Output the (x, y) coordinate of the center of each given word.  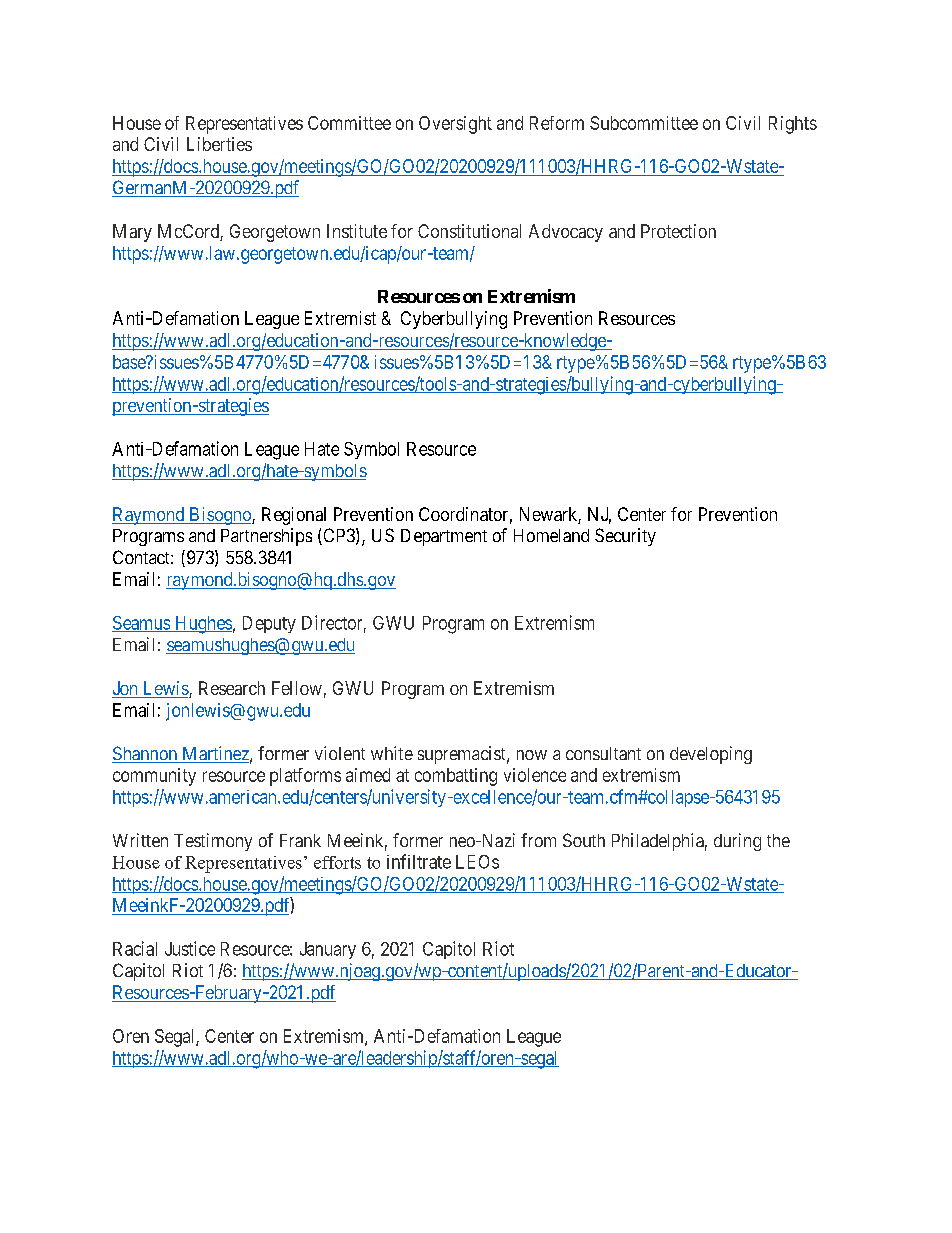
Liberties (219, 144)
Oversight (455, 125)
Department (444, 537)
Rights (793, 125)
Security (625, 537)
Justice (190, 948)
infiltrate (419, 861)
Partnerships (266, 537)
